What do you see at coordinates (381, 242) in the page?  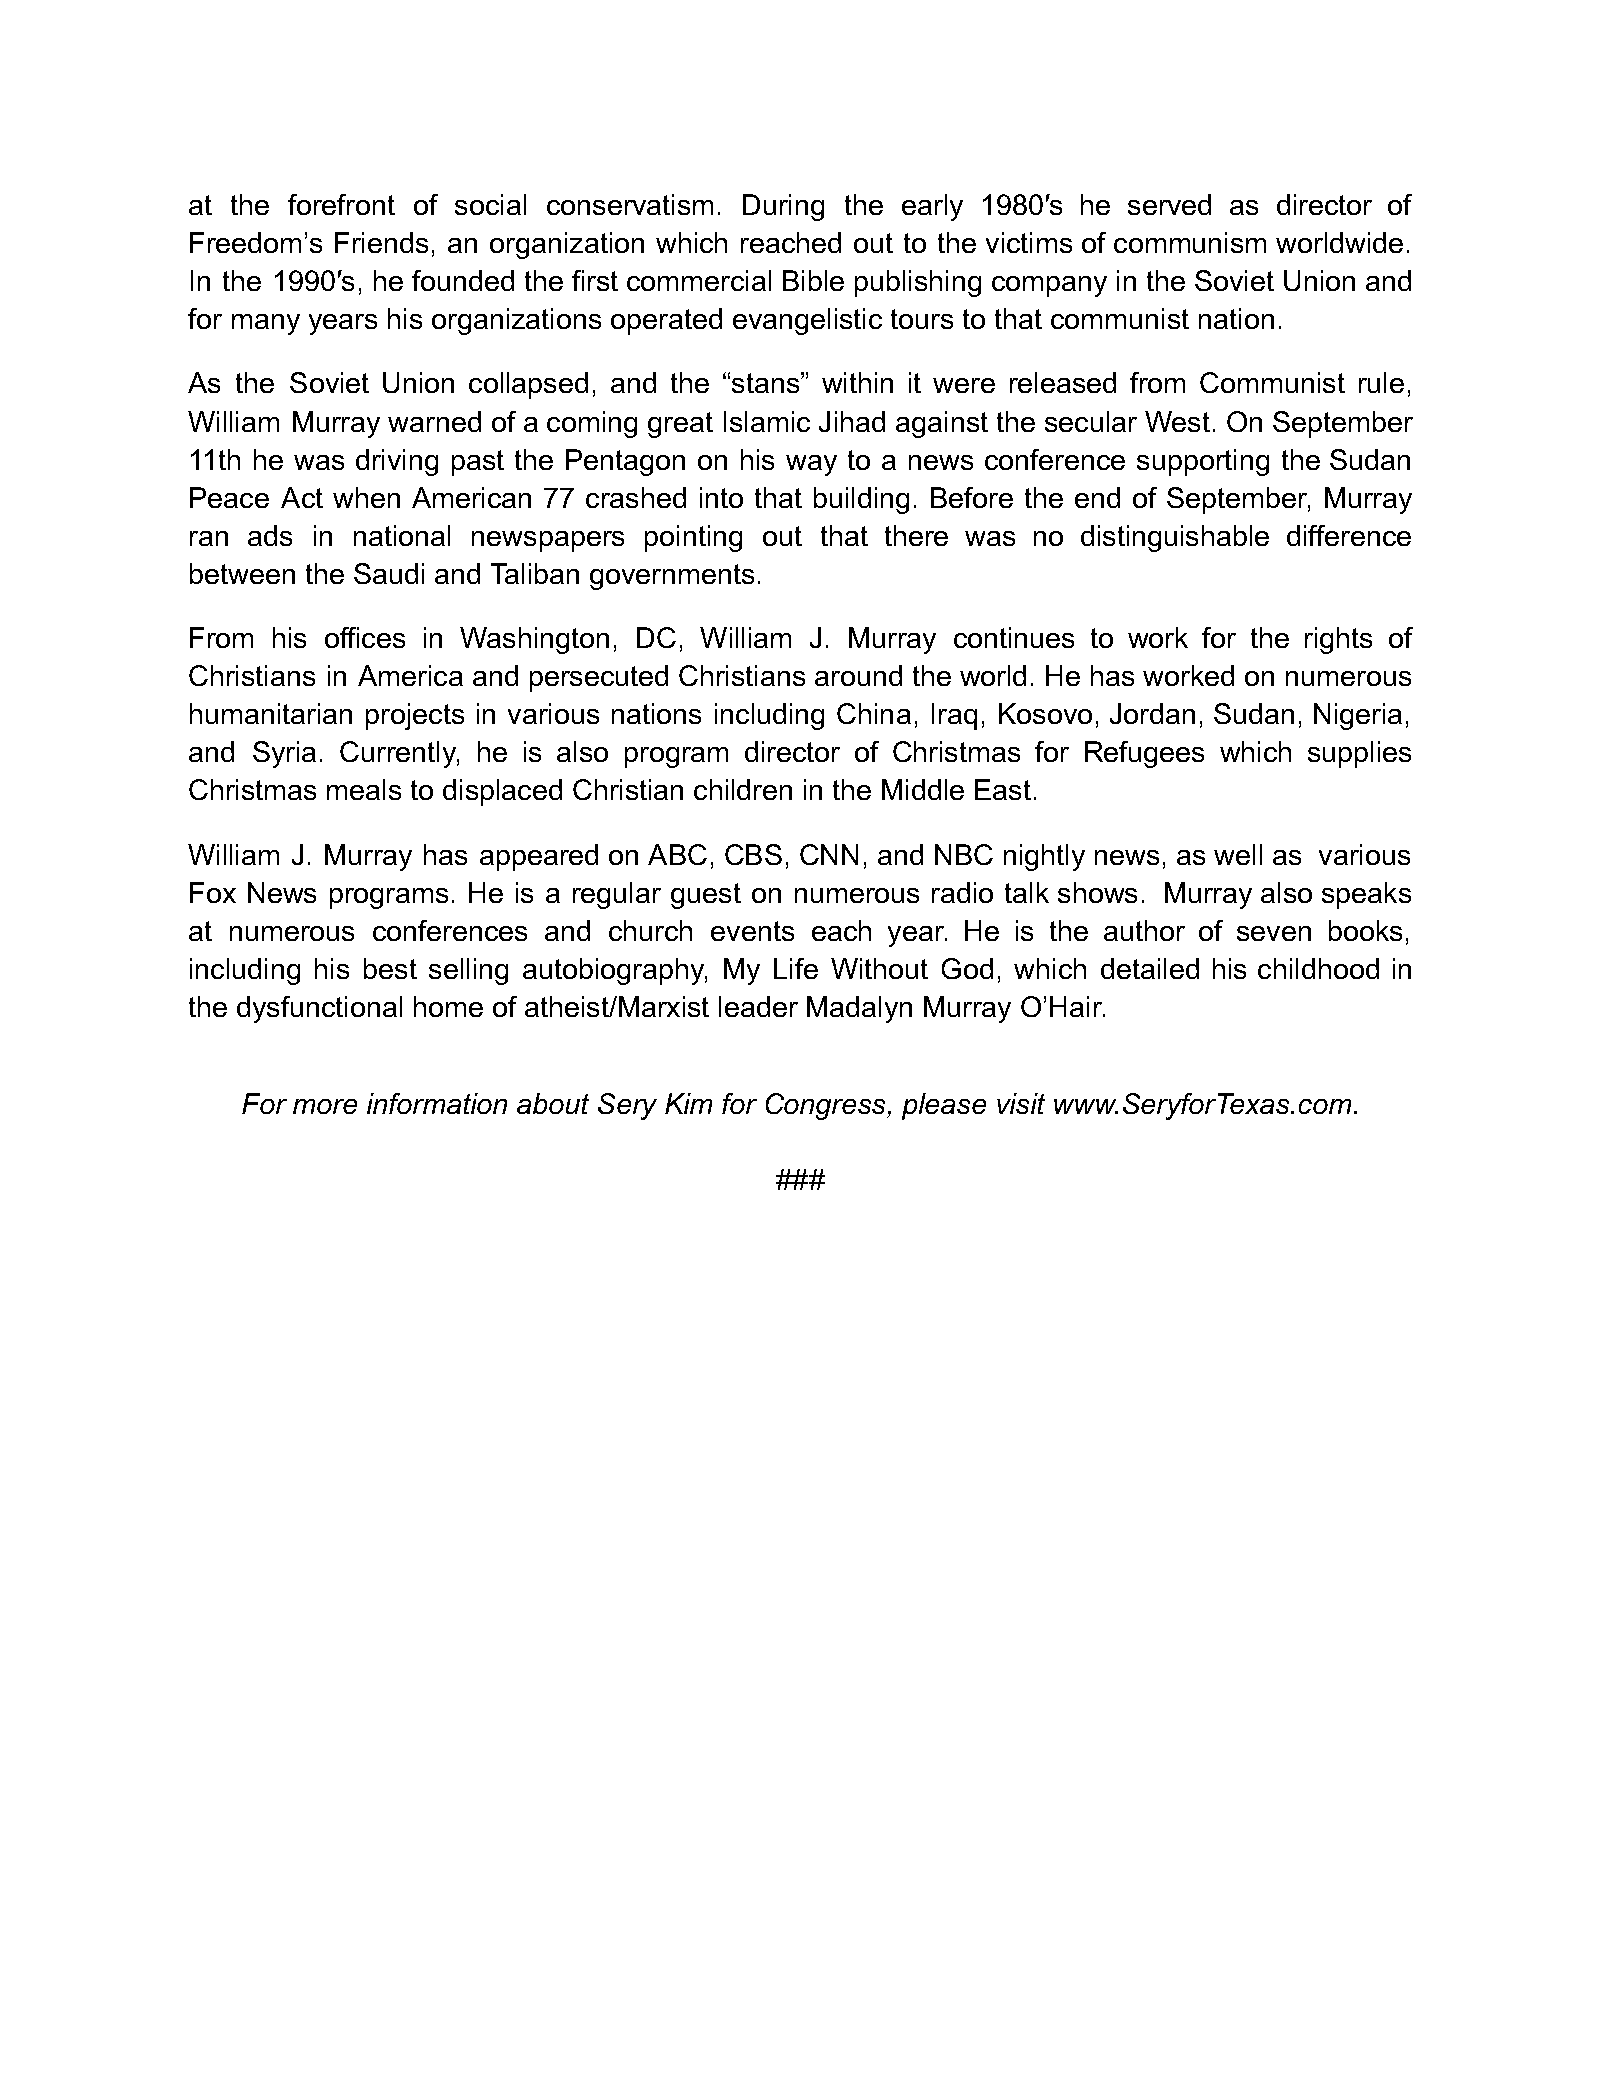 I see `Friends` at bounding box center [381, 242].
